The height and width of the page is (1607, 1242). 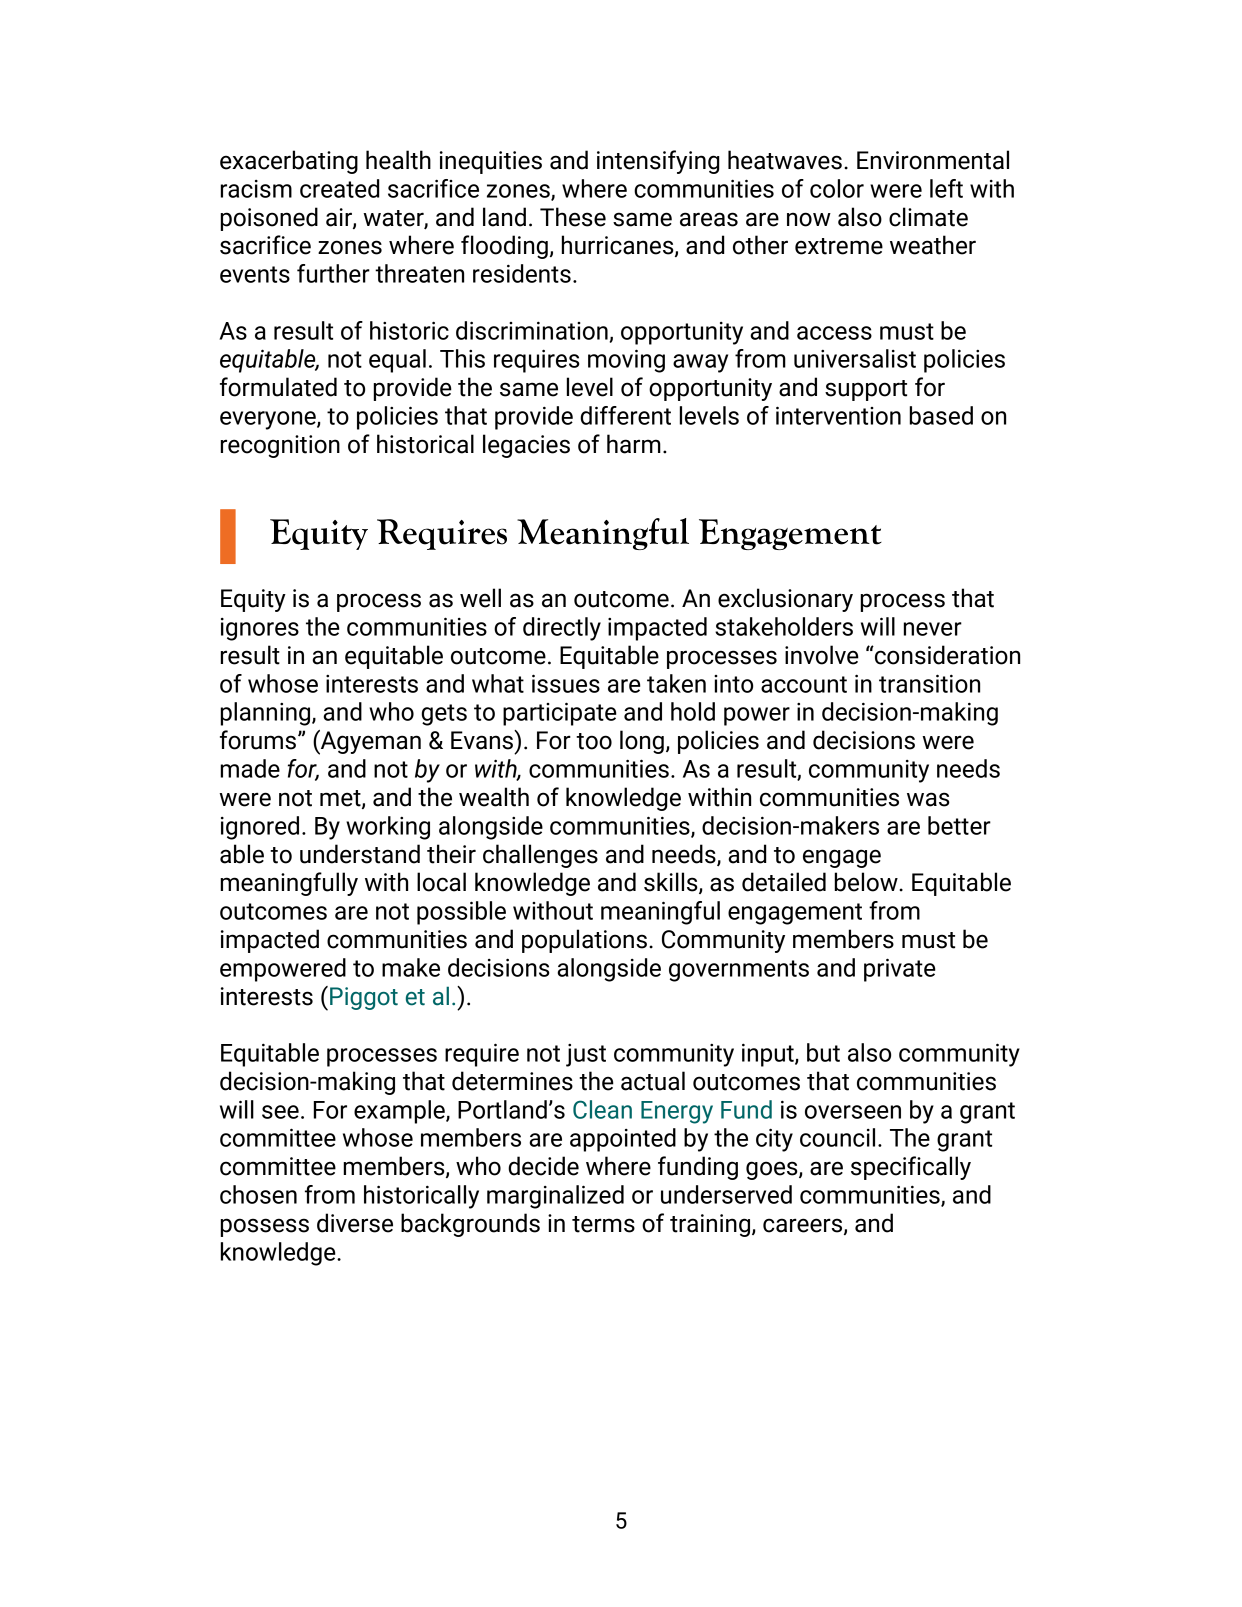 I want to click on challenges, so click(x=540, y=856).
